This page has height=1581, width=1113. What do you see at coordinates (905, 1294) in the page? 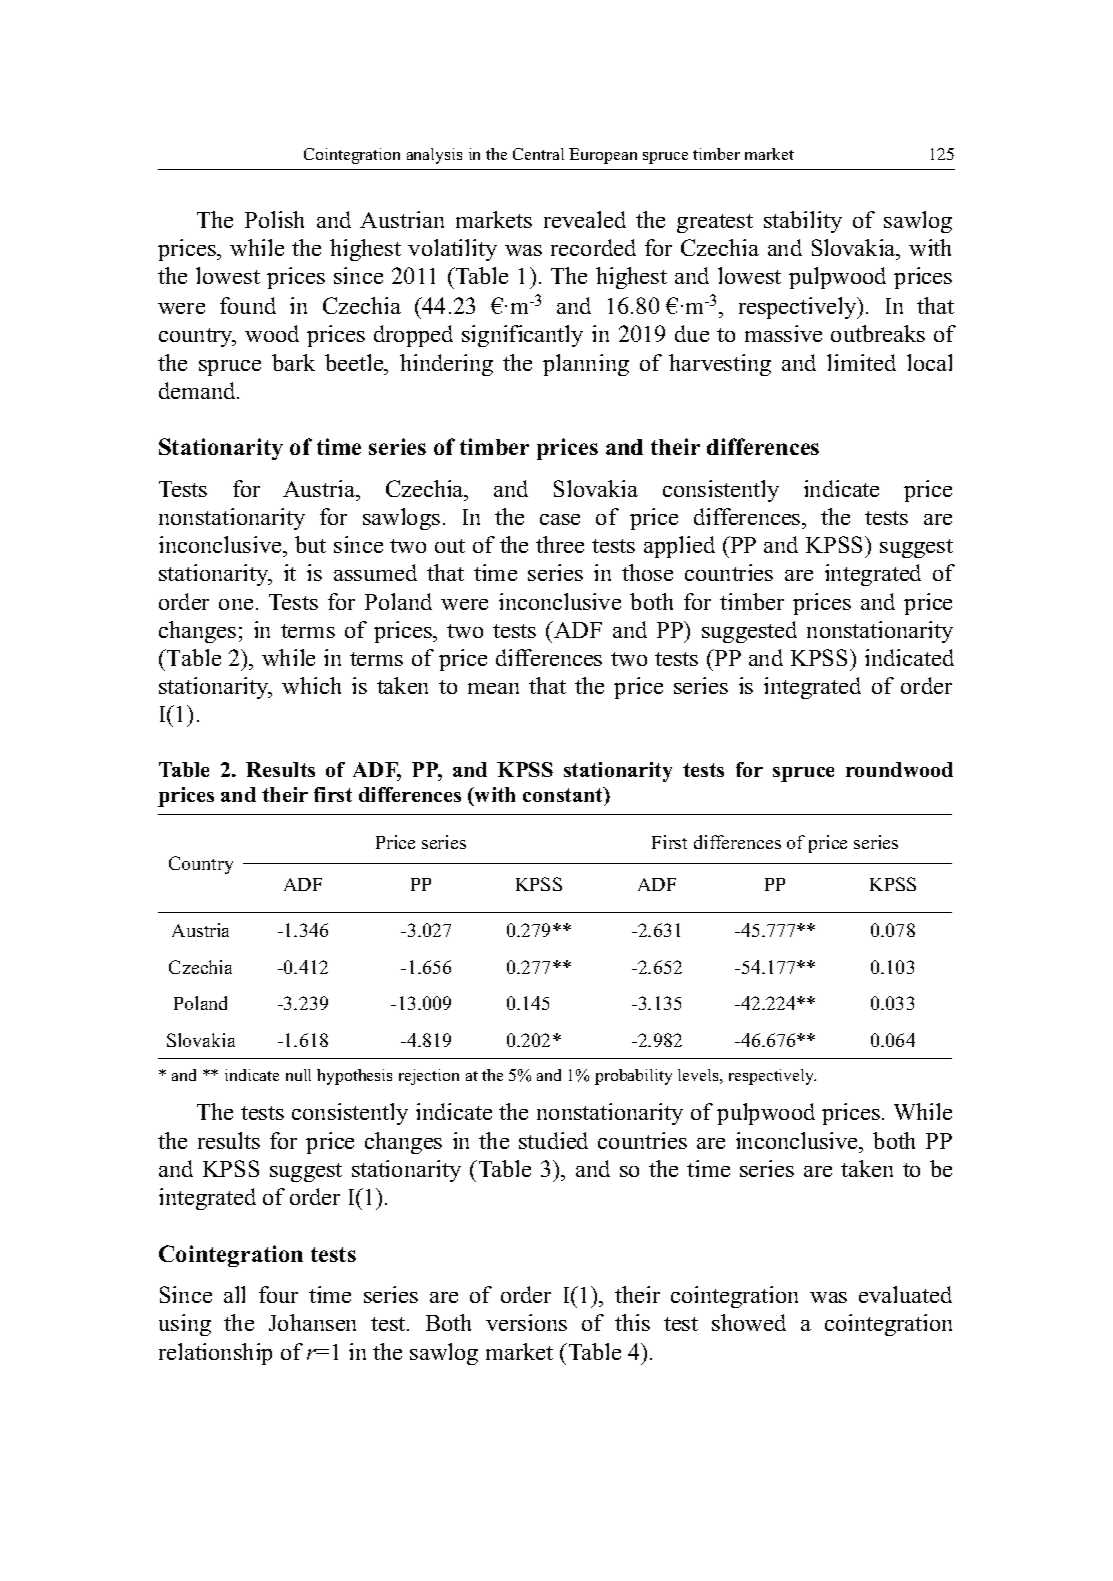
I see `evaluated` at bounding box center [905, 1294].
